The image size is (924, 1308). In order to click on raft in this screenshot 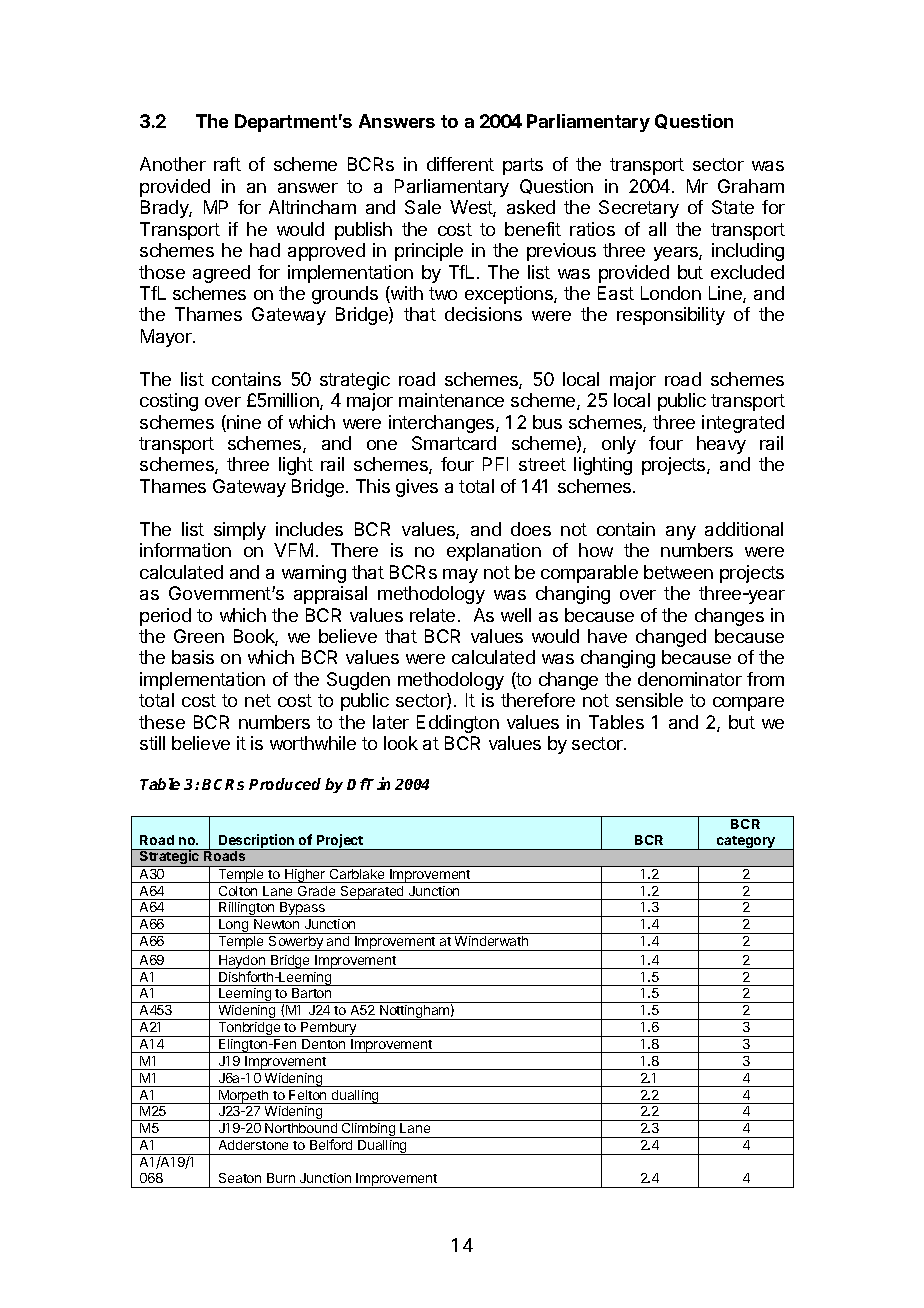, I will do `click(227, 164)`.
